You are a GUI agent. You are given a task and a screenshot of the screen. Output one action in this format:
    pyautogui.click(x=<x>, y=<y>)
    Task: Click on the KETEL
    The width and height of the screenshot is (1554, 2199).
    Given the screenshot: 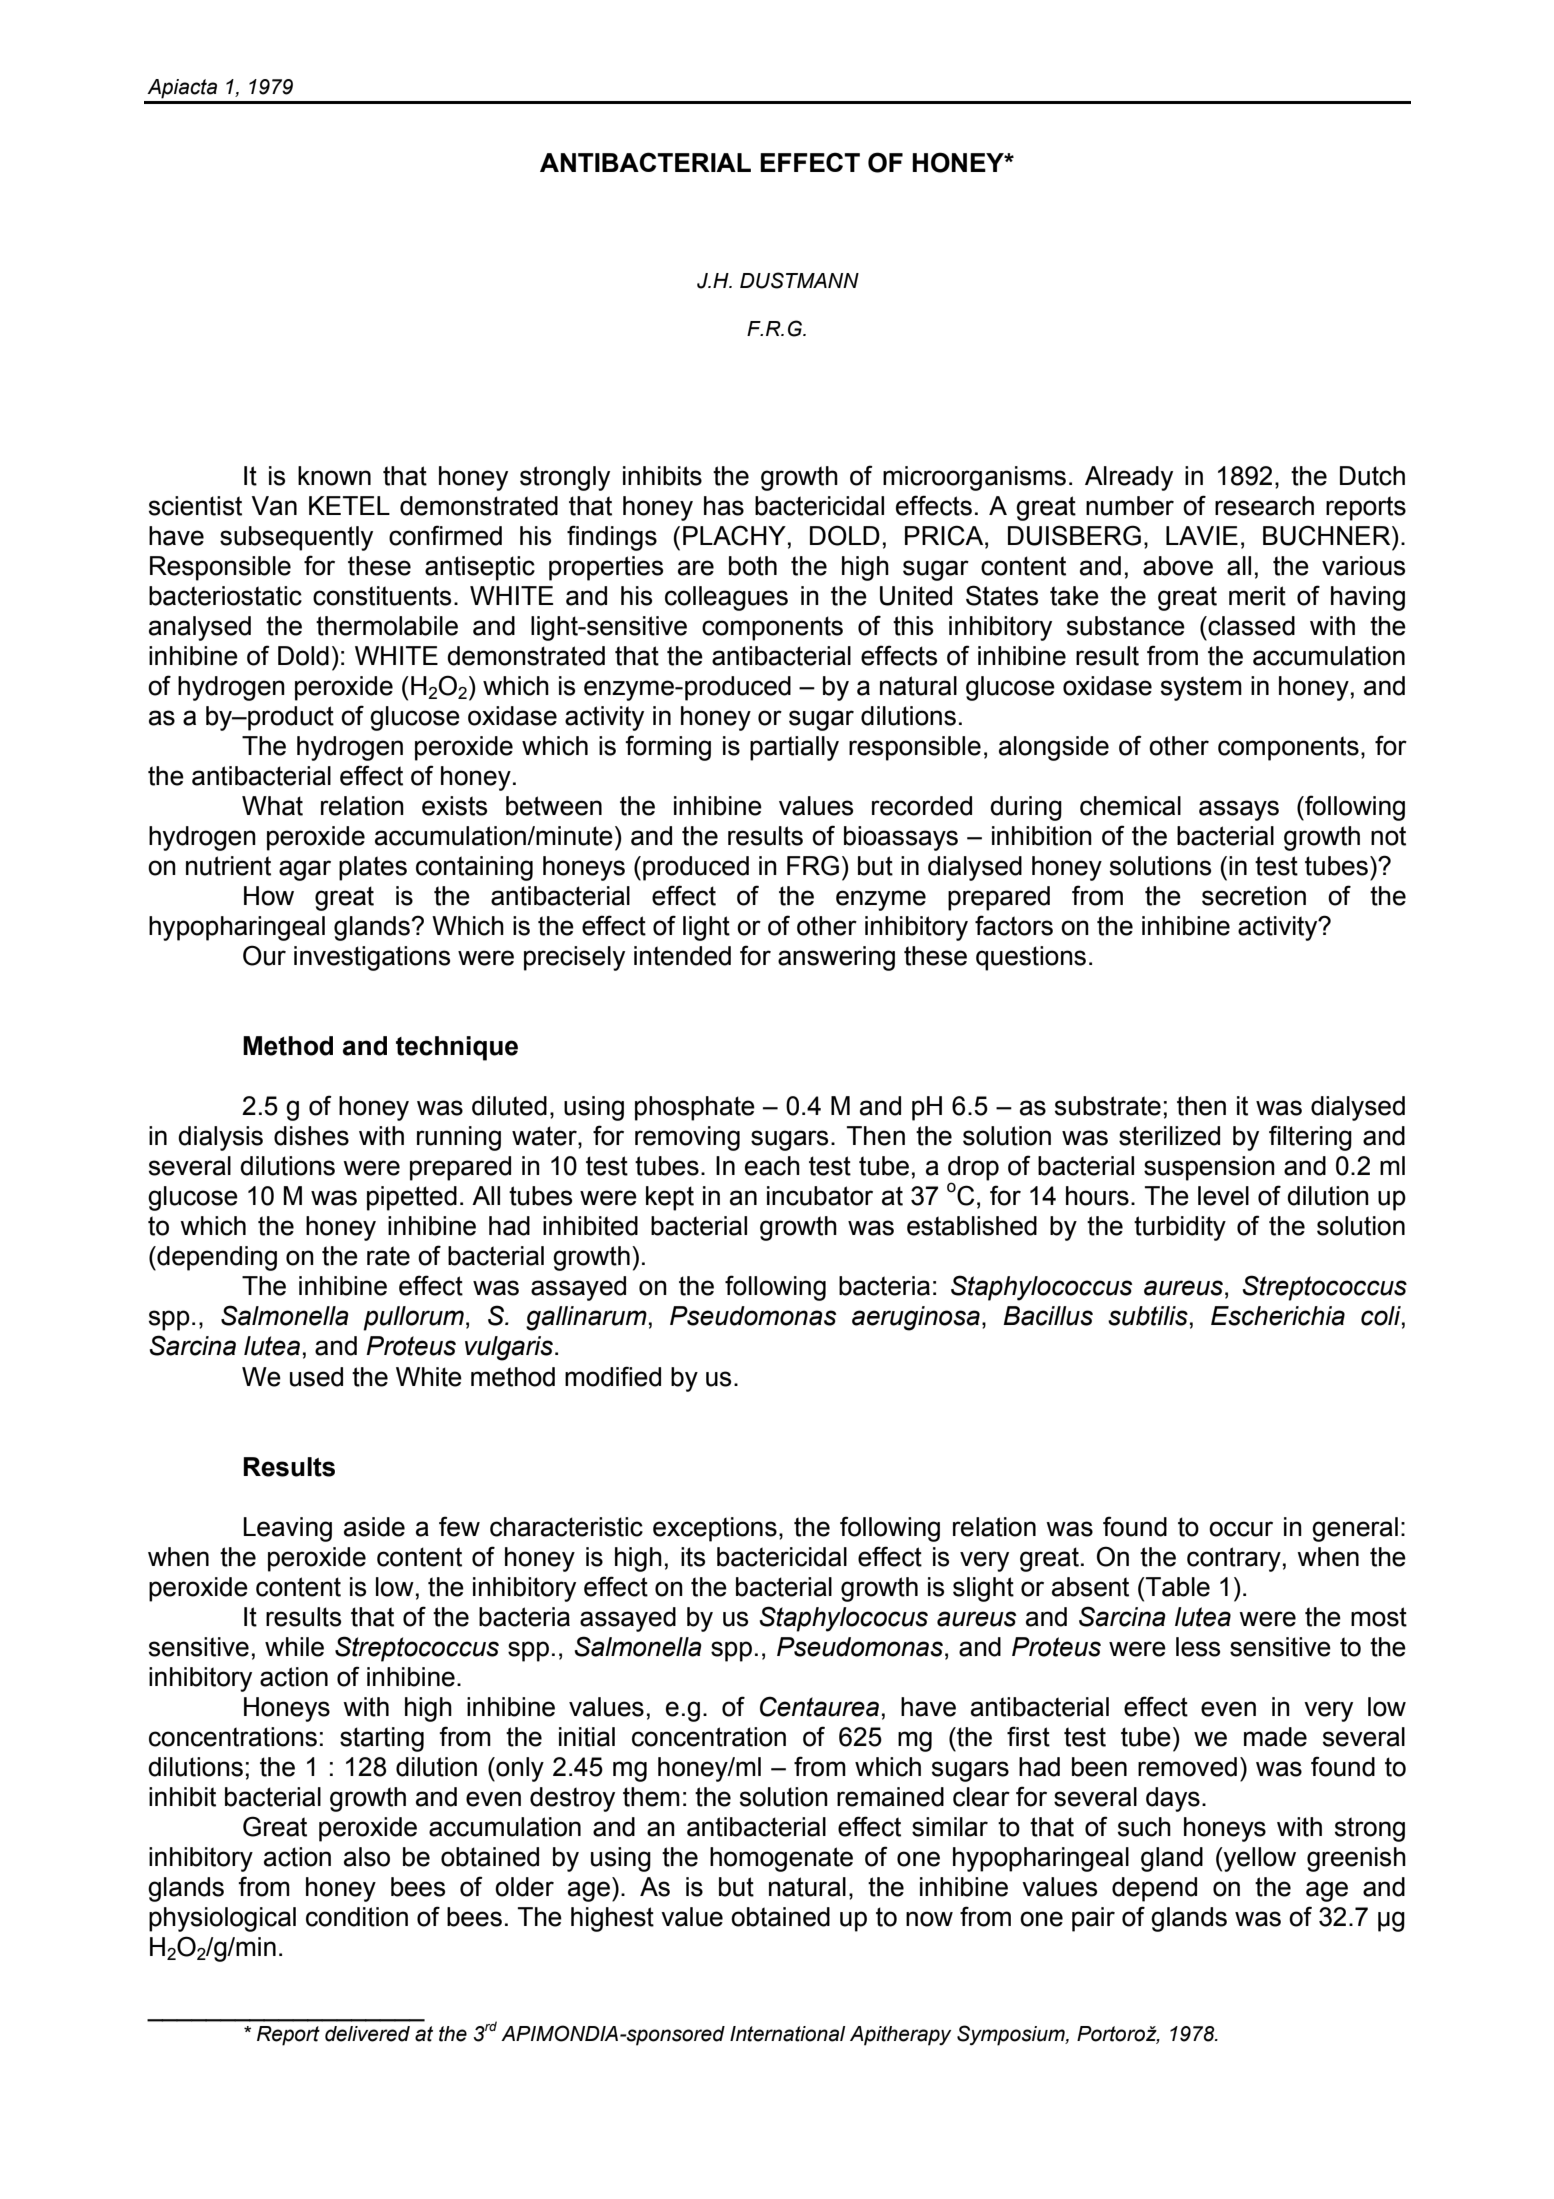 What is the action you would take?
    pyautogui.click(x=349, y=505)
